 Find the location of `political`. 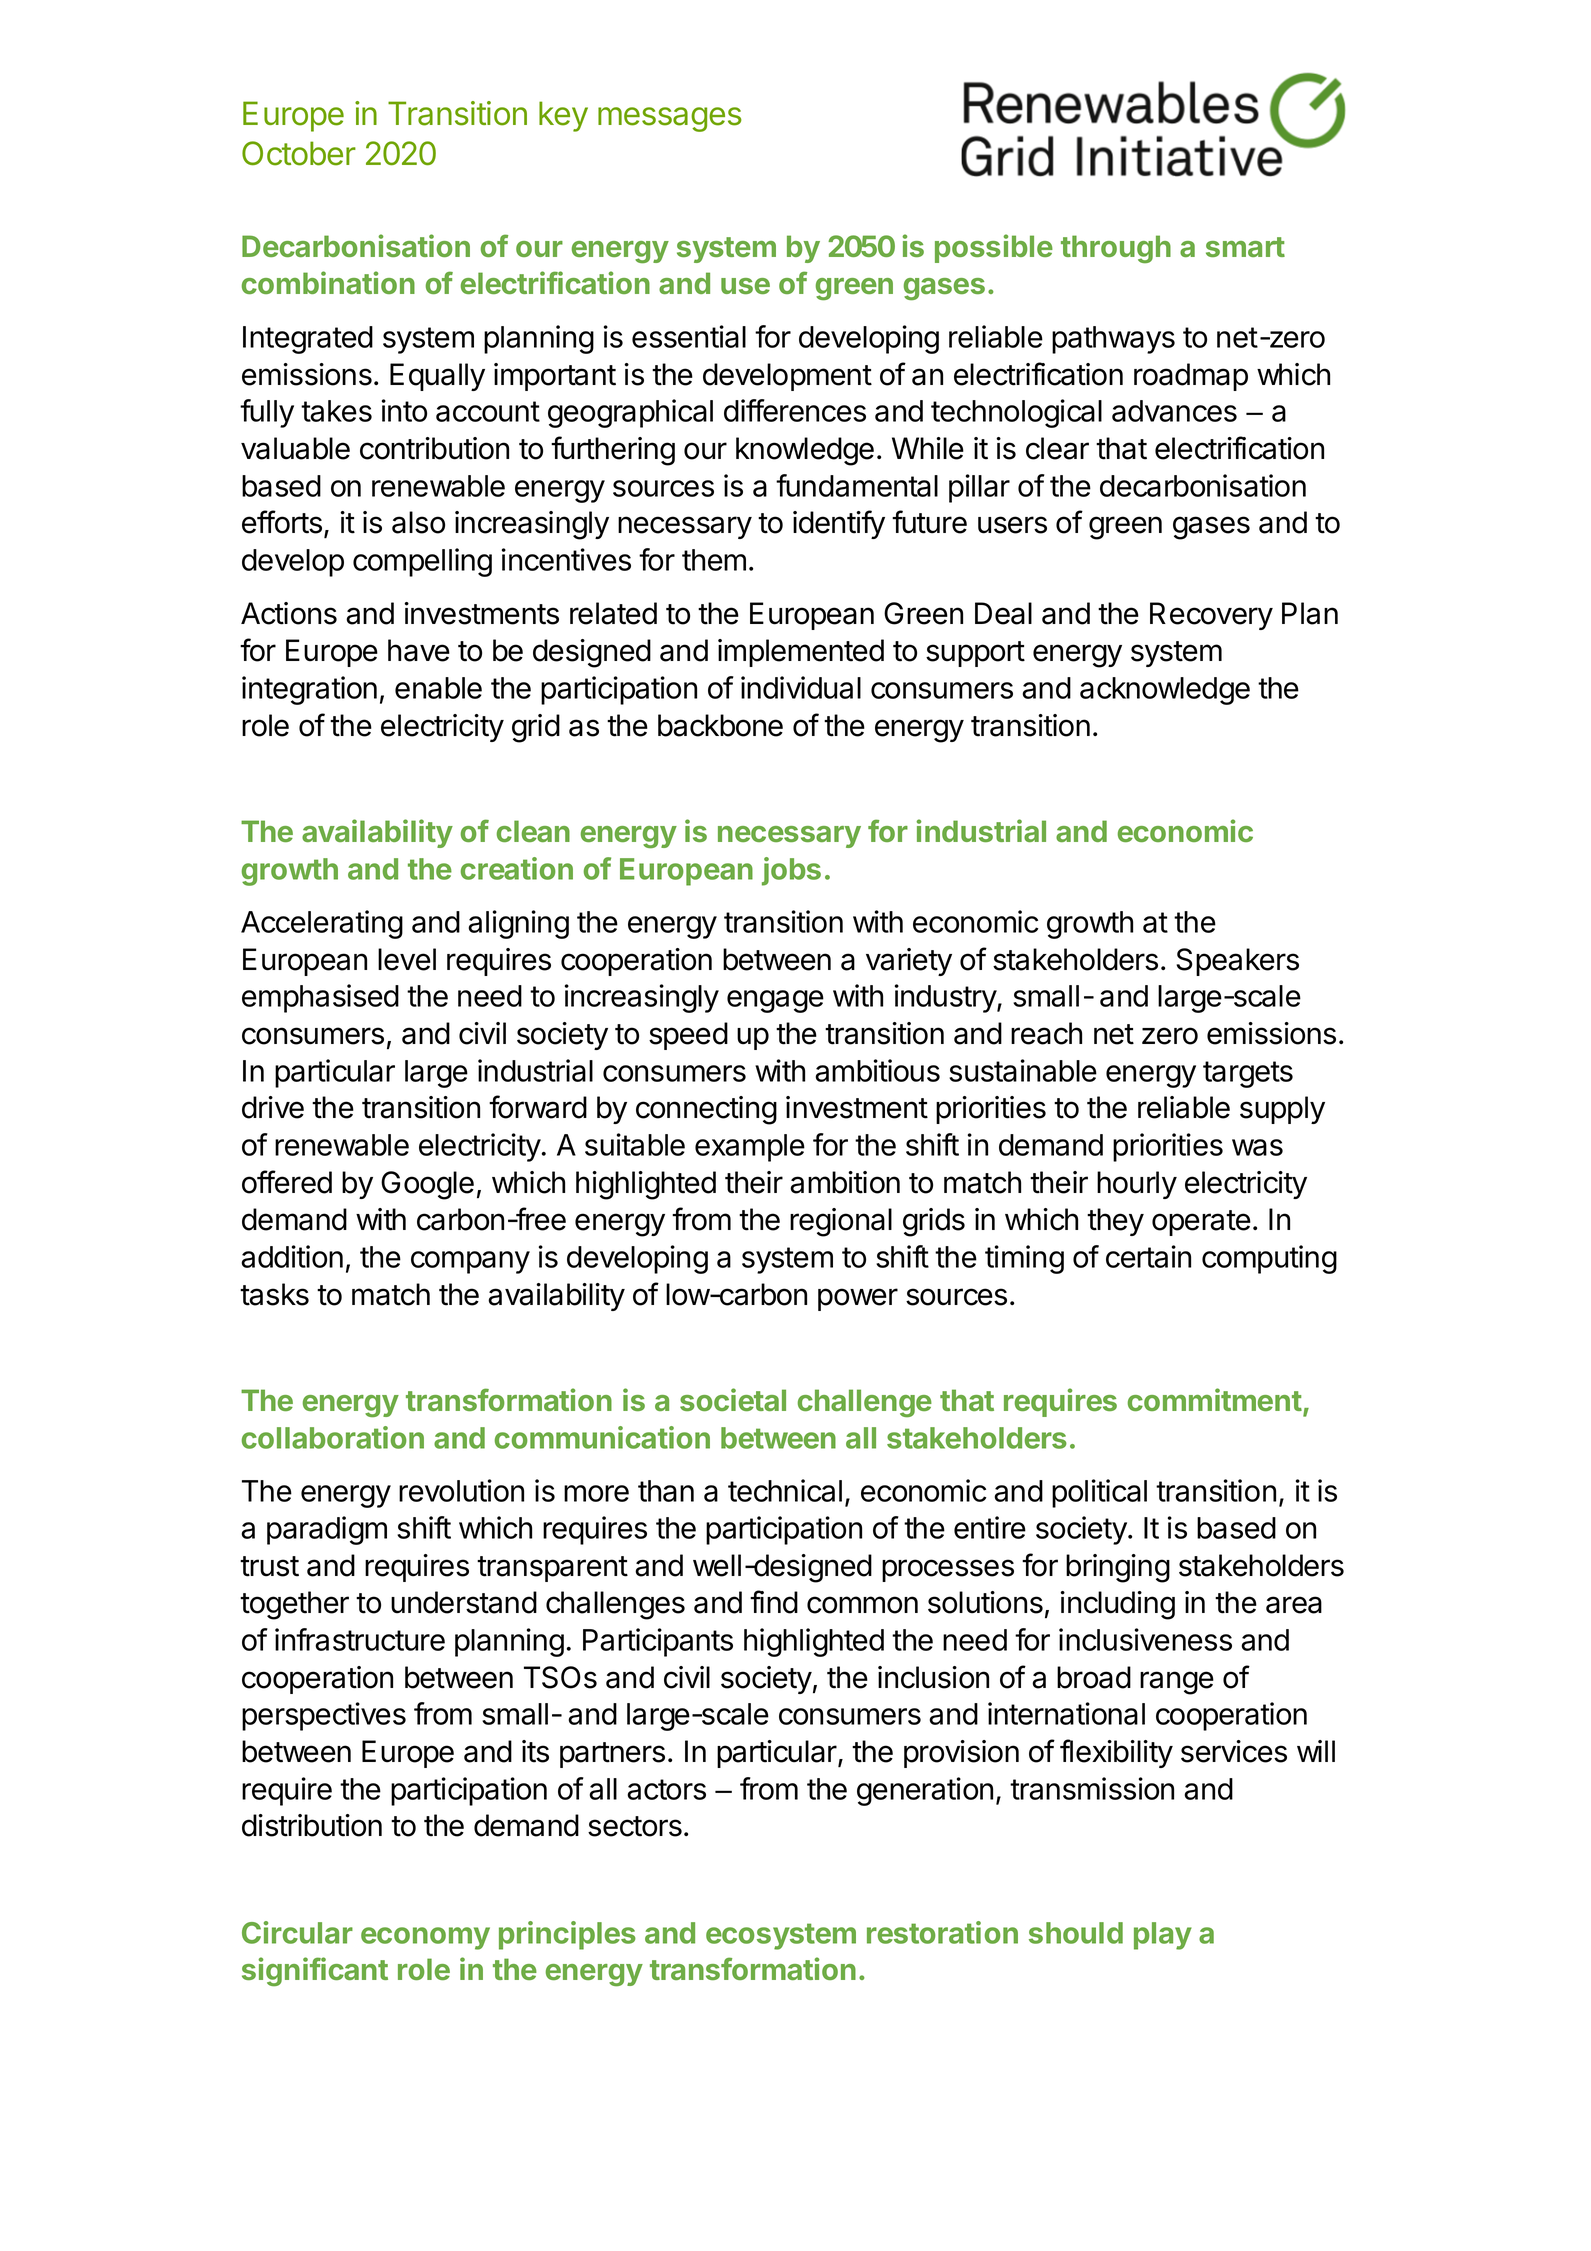

political is located at coordinates (1099, 1493).
